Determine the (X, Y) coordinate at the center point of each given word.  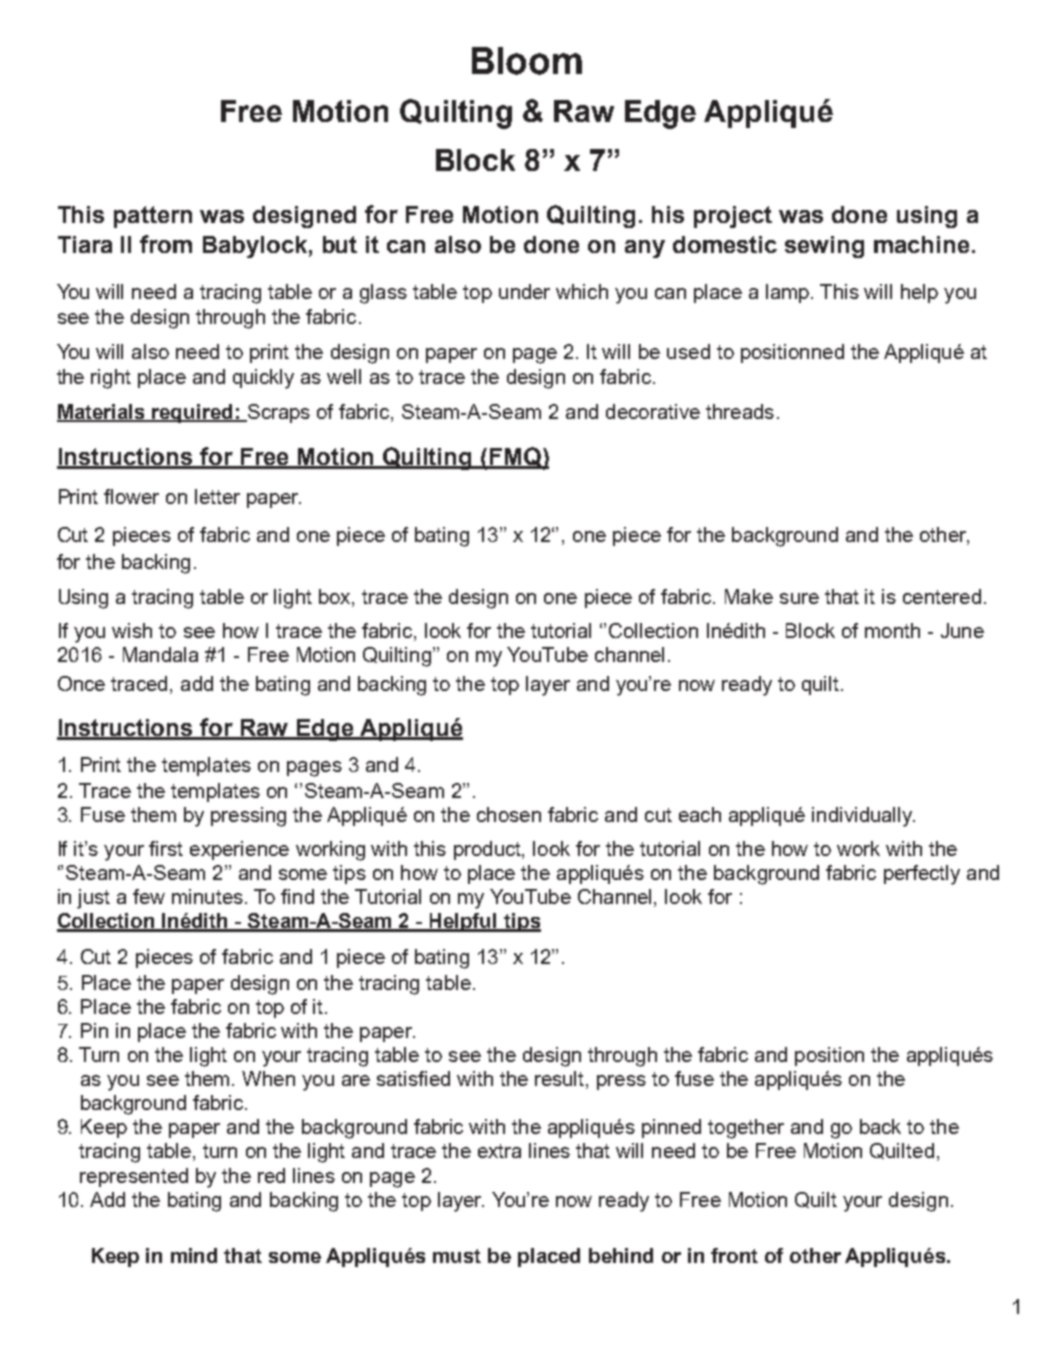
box (336, 596)
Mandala (160, 654)
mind (194, 1255)
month (892, 630)
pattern (153, 217)
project (733, 217)
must (457, 1256)
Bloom (527, 61)
